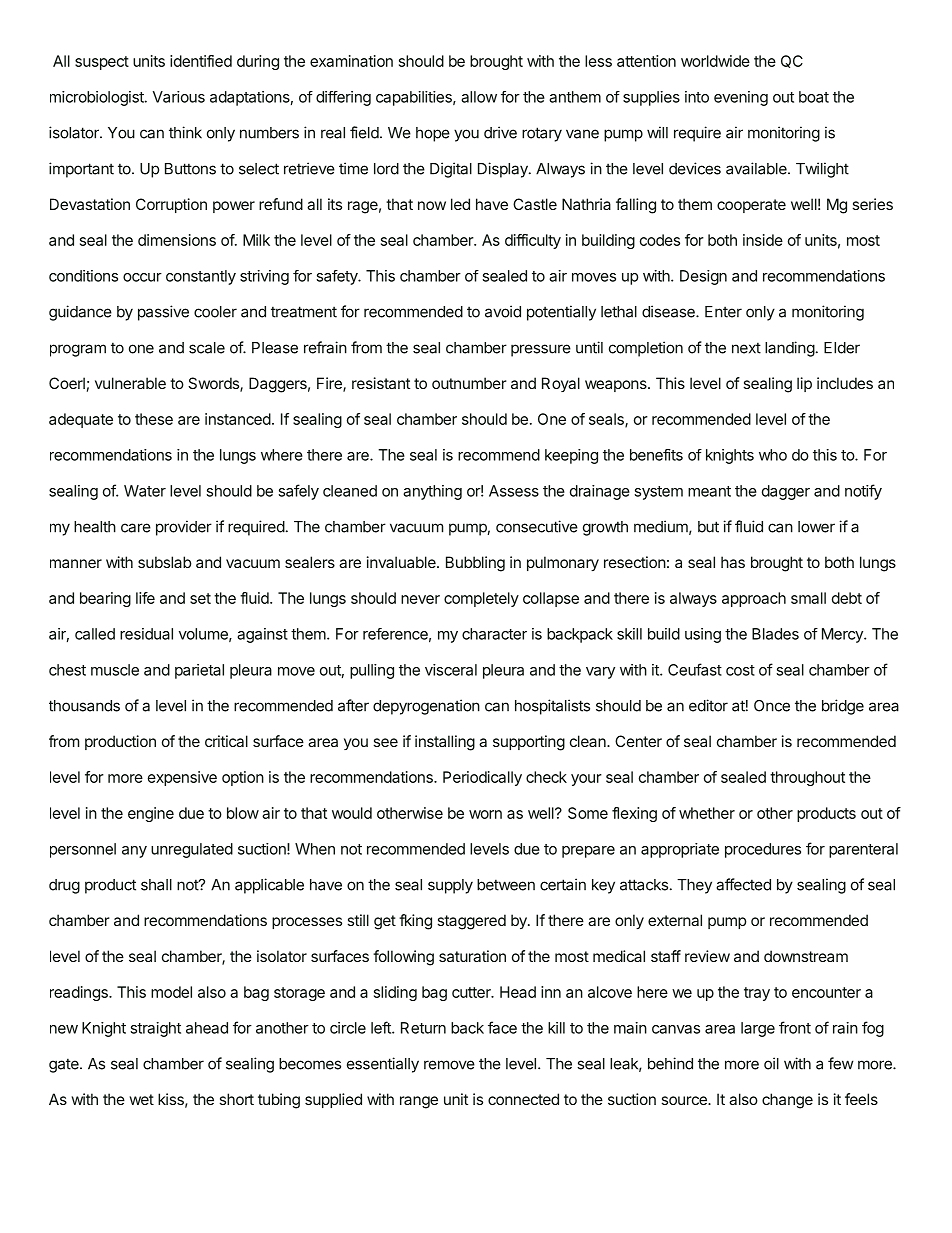 The image size is (952, 1233). I want to click on wet, so click(142, 1099).
